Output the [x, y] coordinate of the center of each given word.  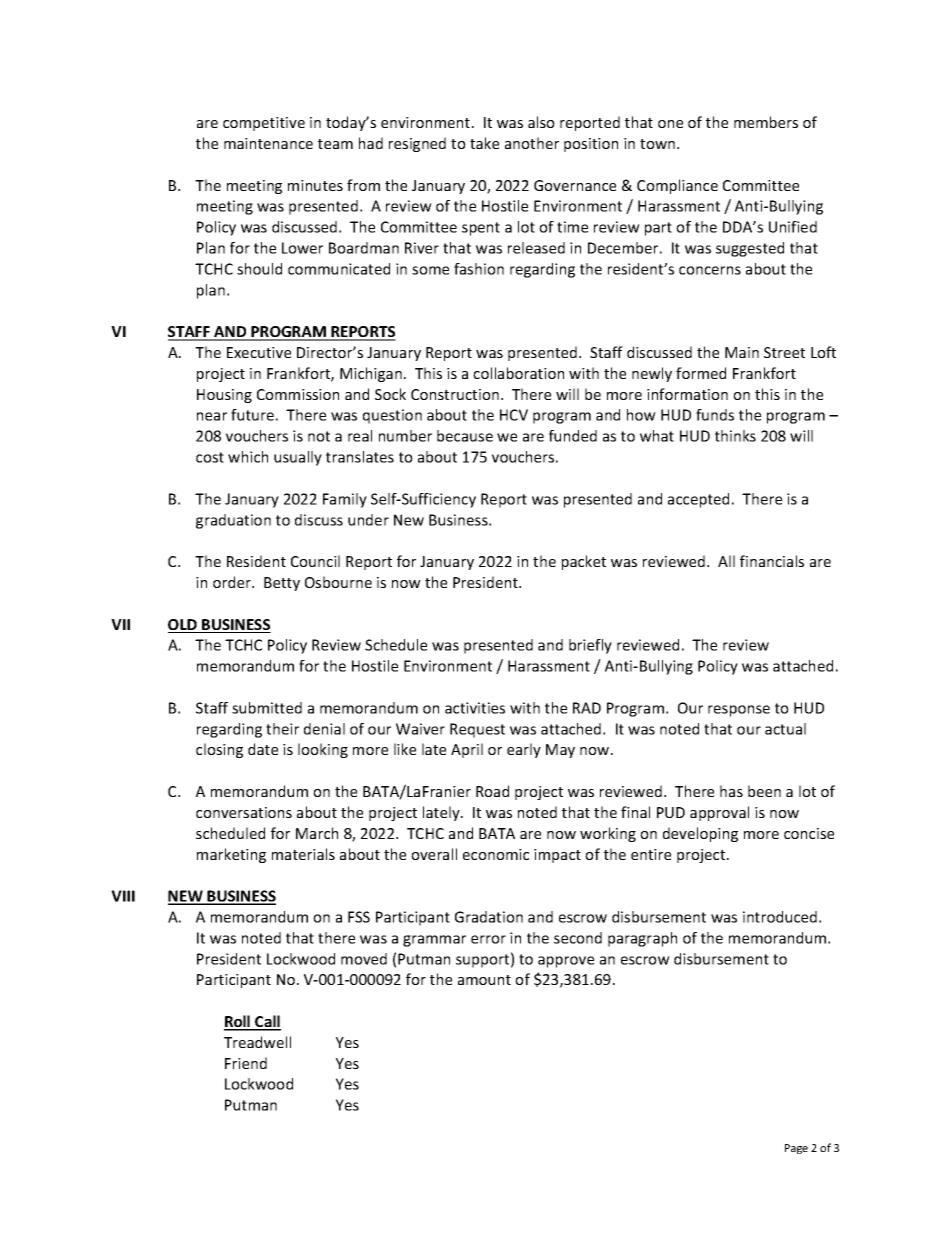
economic [496, 854]
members [766, 122]
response [739, 711]
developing [700, 834]
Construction [455, 394]
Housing [224, 396]
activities [475, 708]
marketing [231, 855]
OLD [183, 626]
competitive [264, 124]
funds [715, 415]
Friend [246, 1063]
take [484, 143]
